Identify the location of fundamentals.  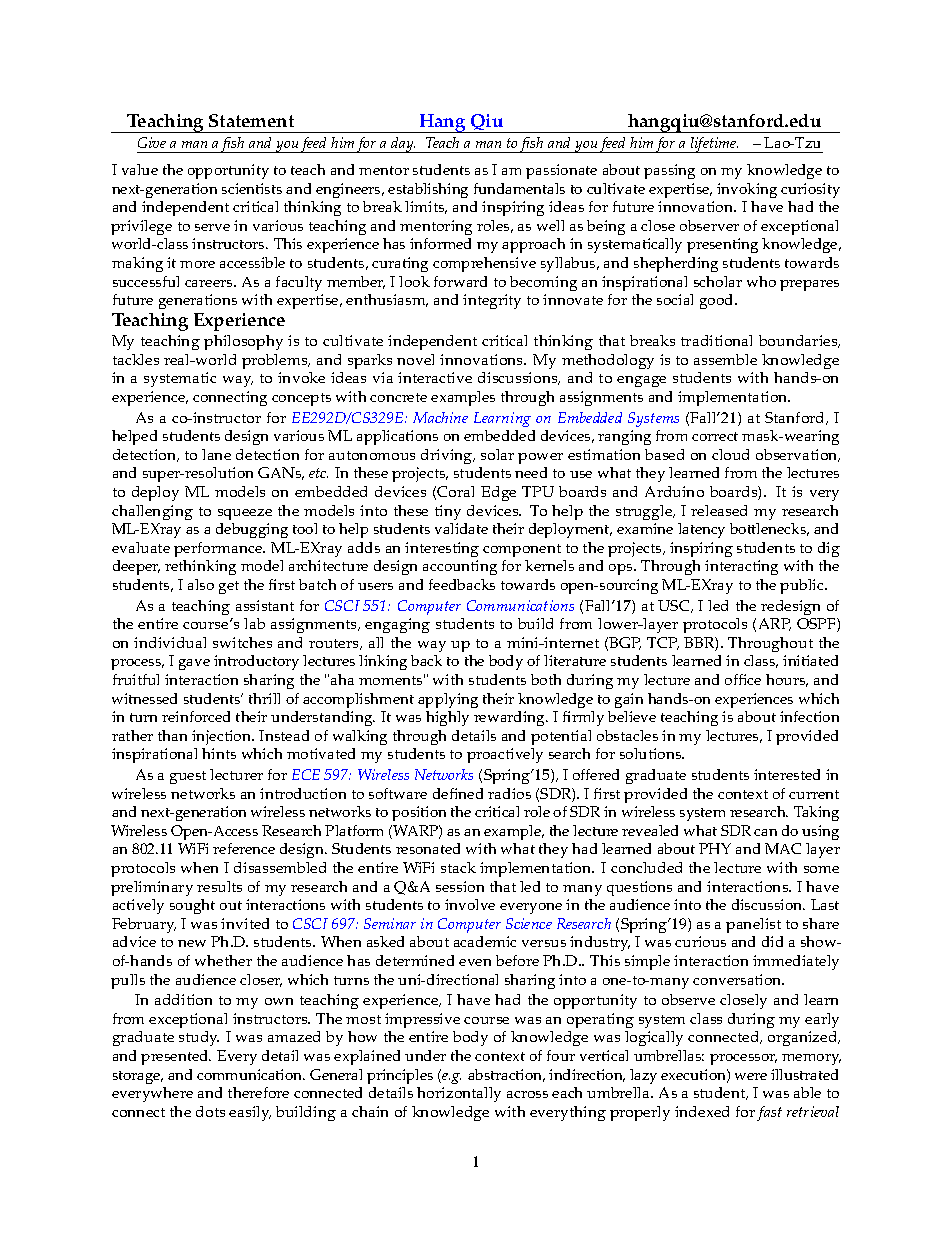
(519, 188).
